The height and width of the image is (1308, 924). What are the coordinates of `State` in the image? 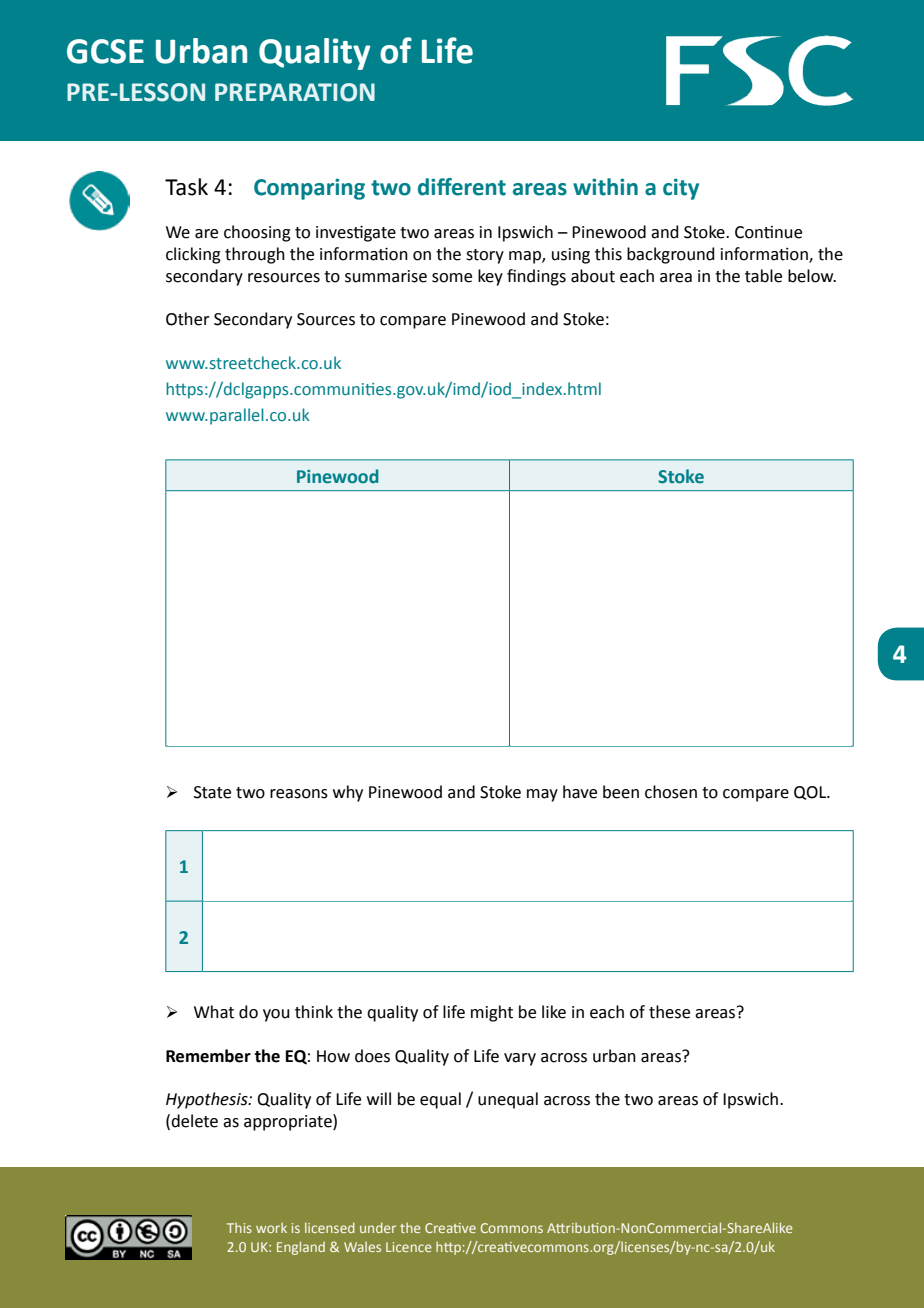 It's located at (212, 792).
